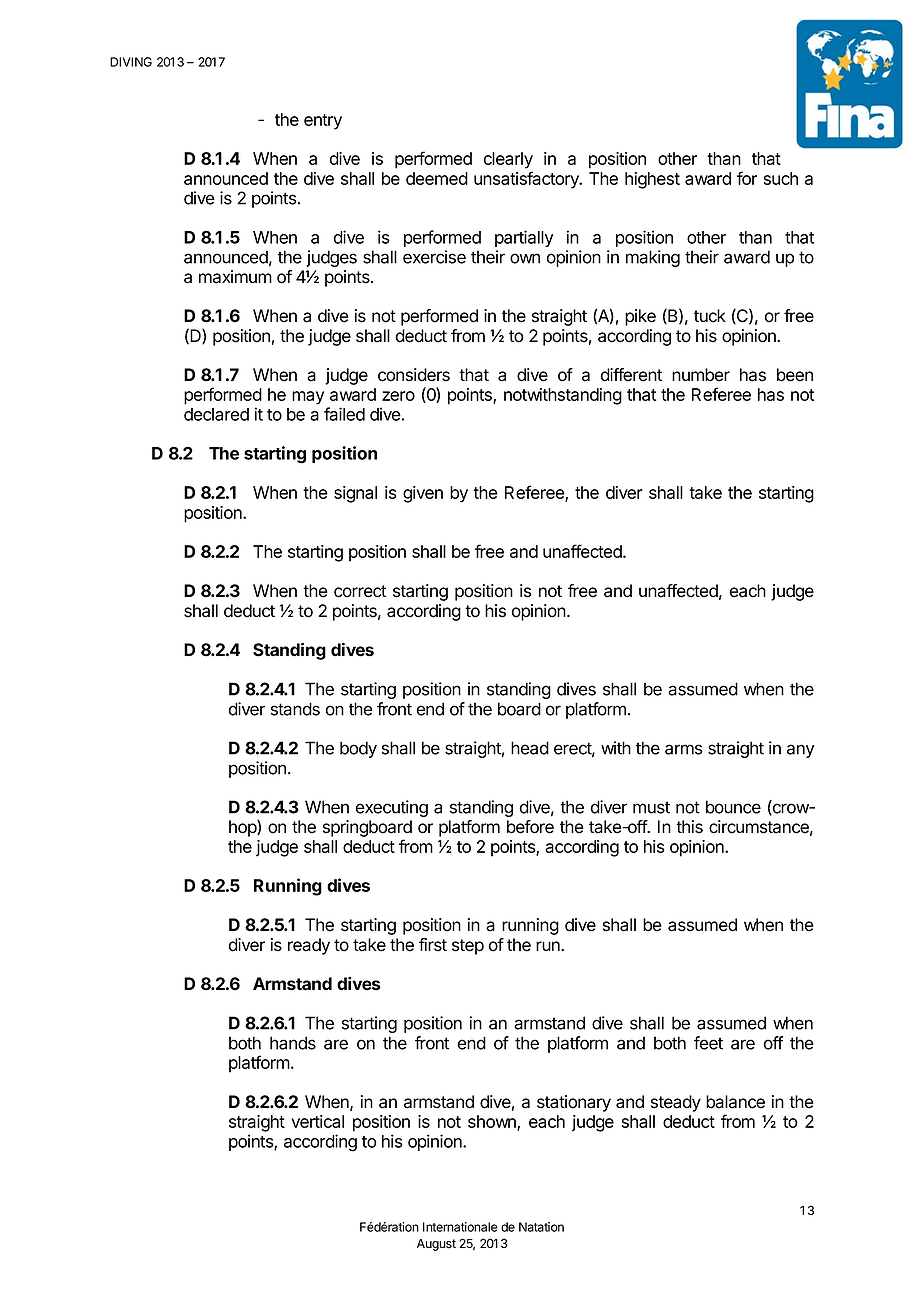 This document has width=924, height=1308. Describe the element at coordinates (708, 1043) in the document. I see `feet` at that location.
